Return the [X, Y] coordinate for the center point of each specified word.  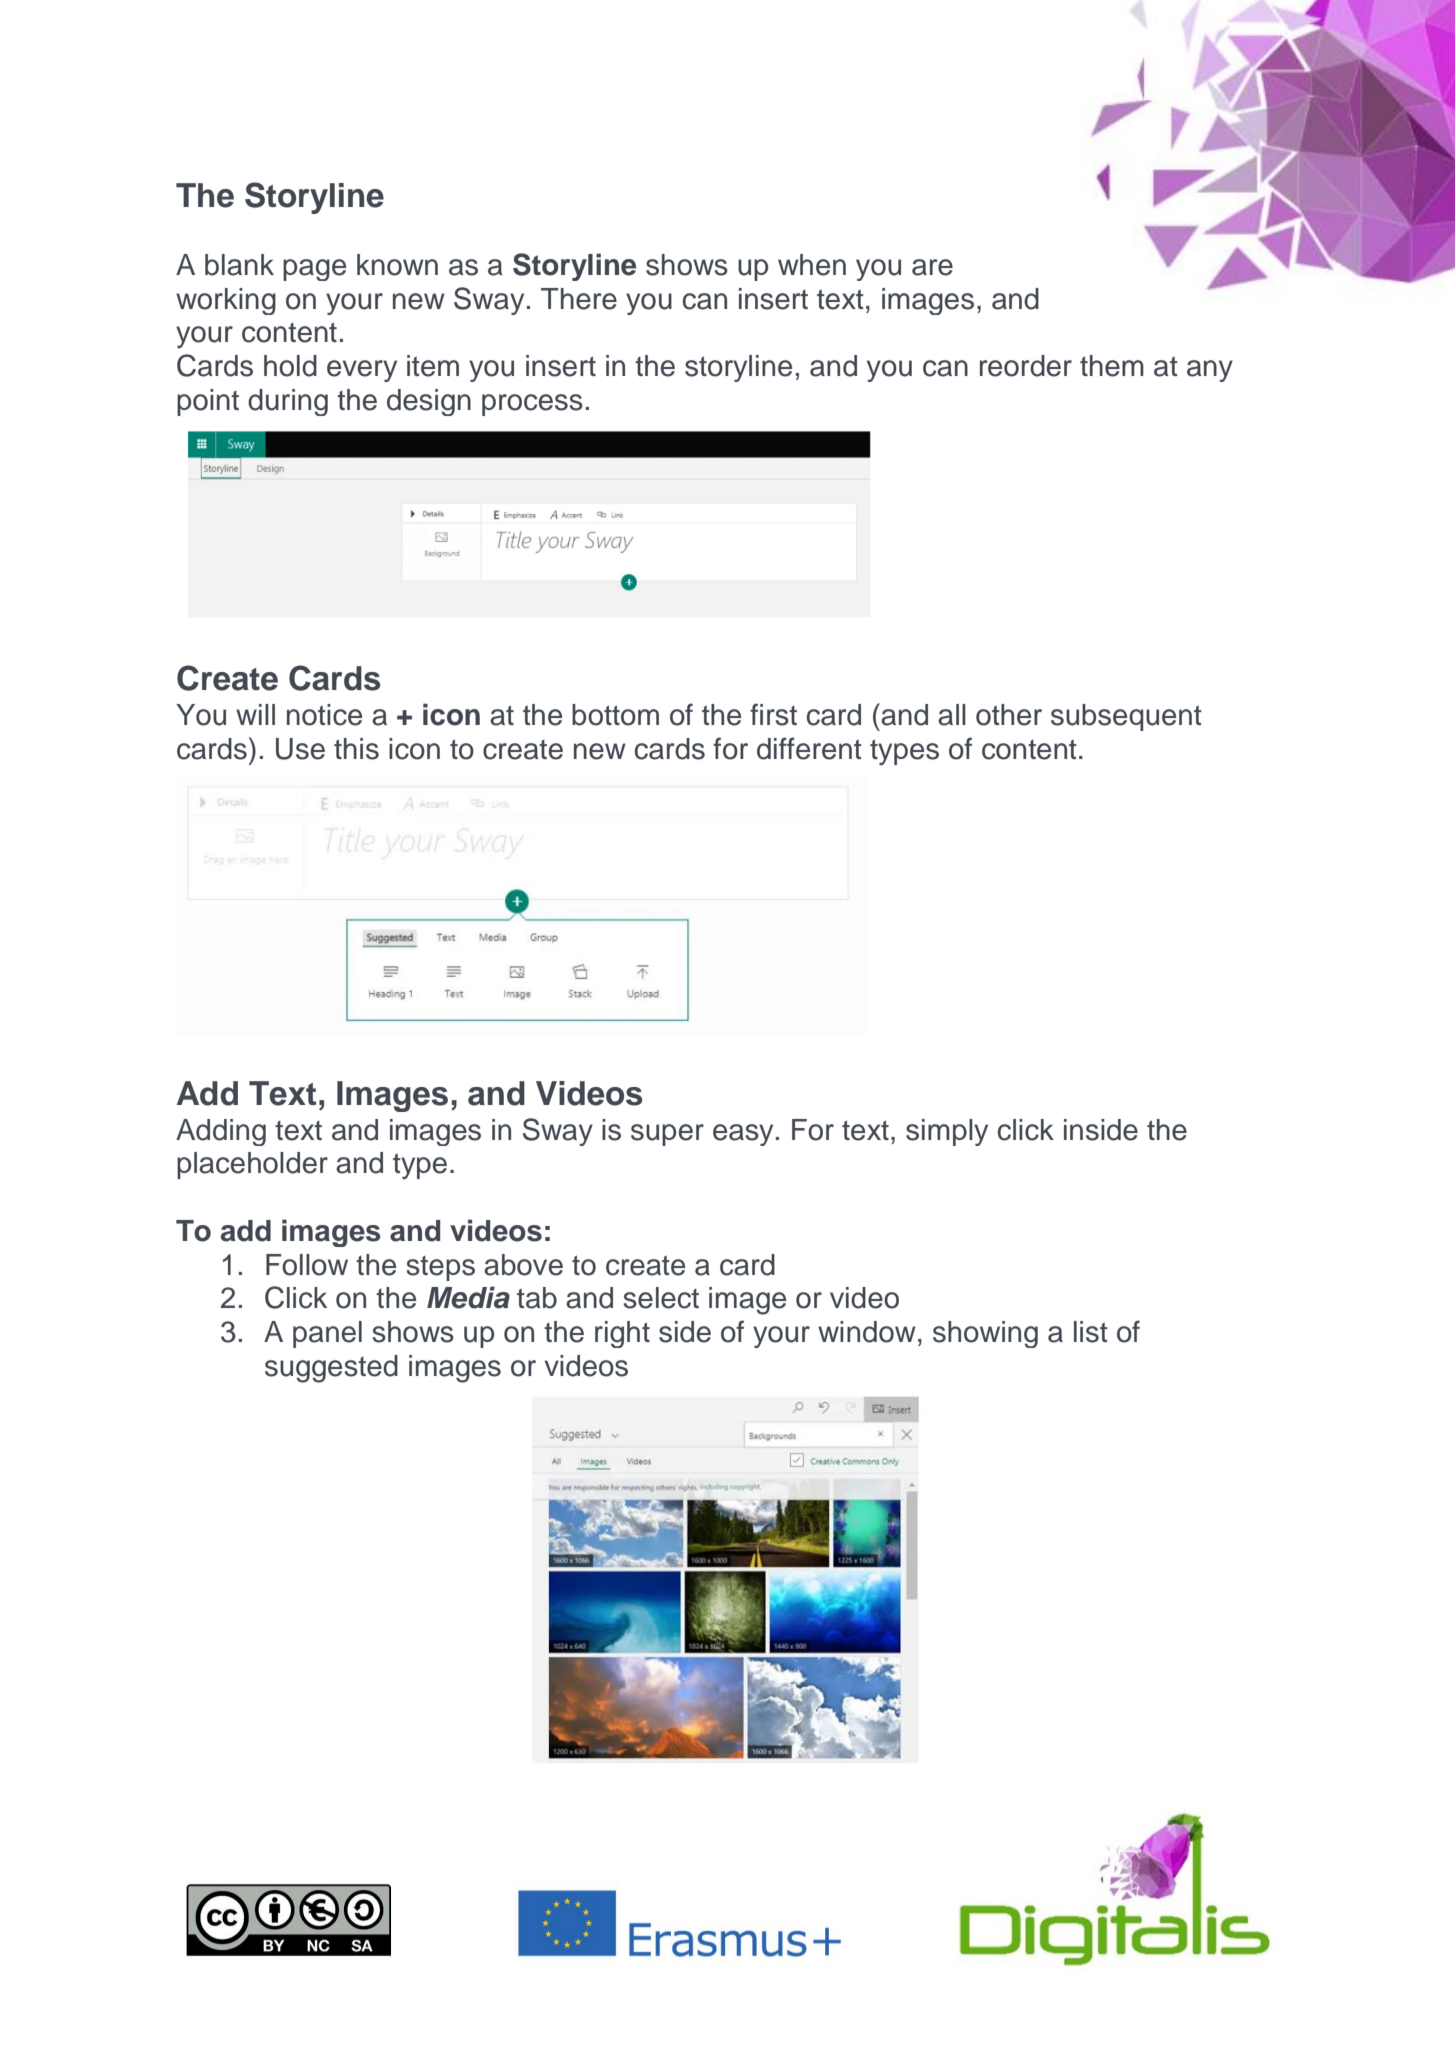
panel [327, 1334]
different [809, 748]
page [314, 270]
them [1112, 366]
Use [300, 749]
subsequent [1126, 717]
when [812, 265]
